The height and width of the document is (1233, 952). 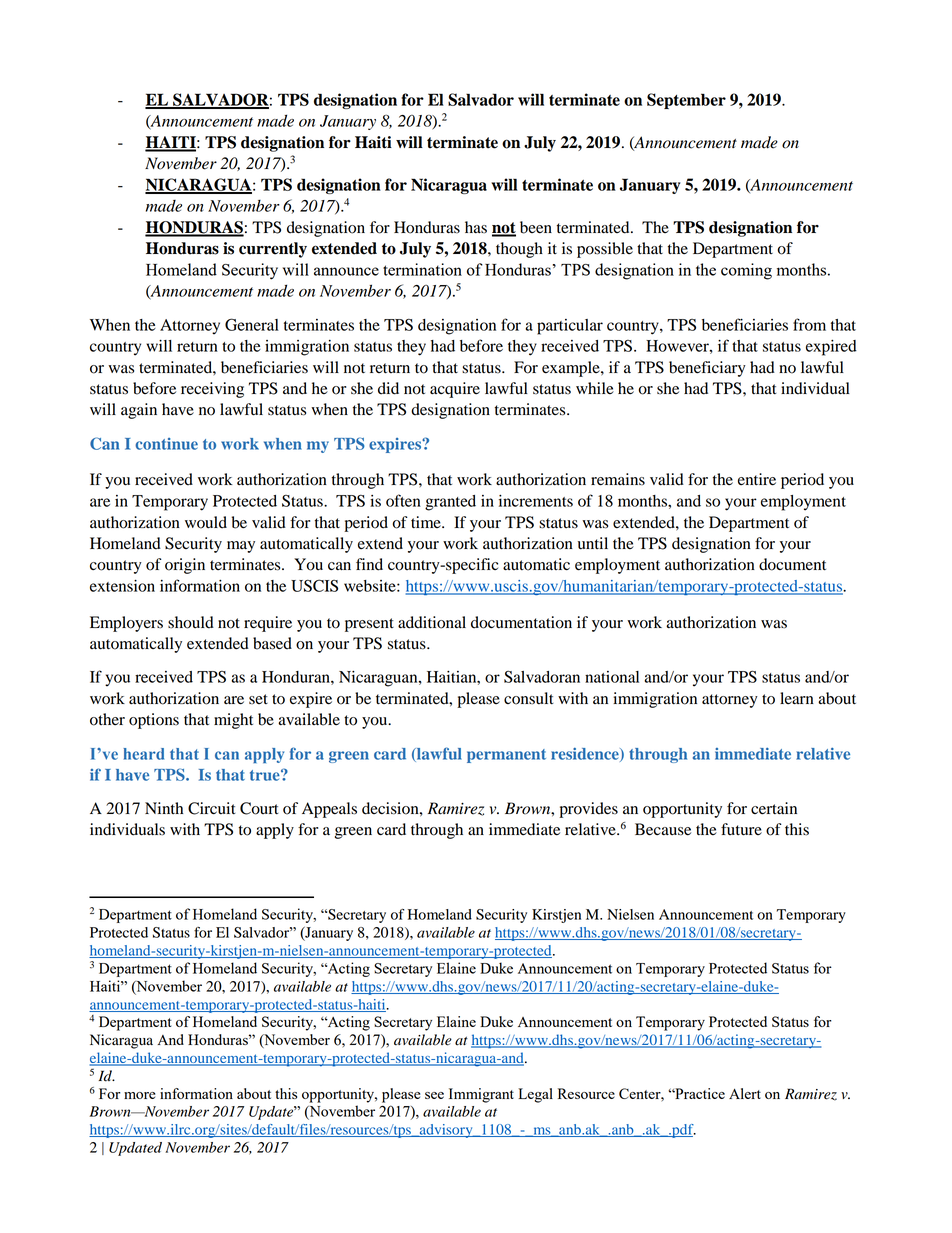 What do you see at coordinates (745, 1093) in the document?
I see `Alert` at bounding box center [745, 1093].
